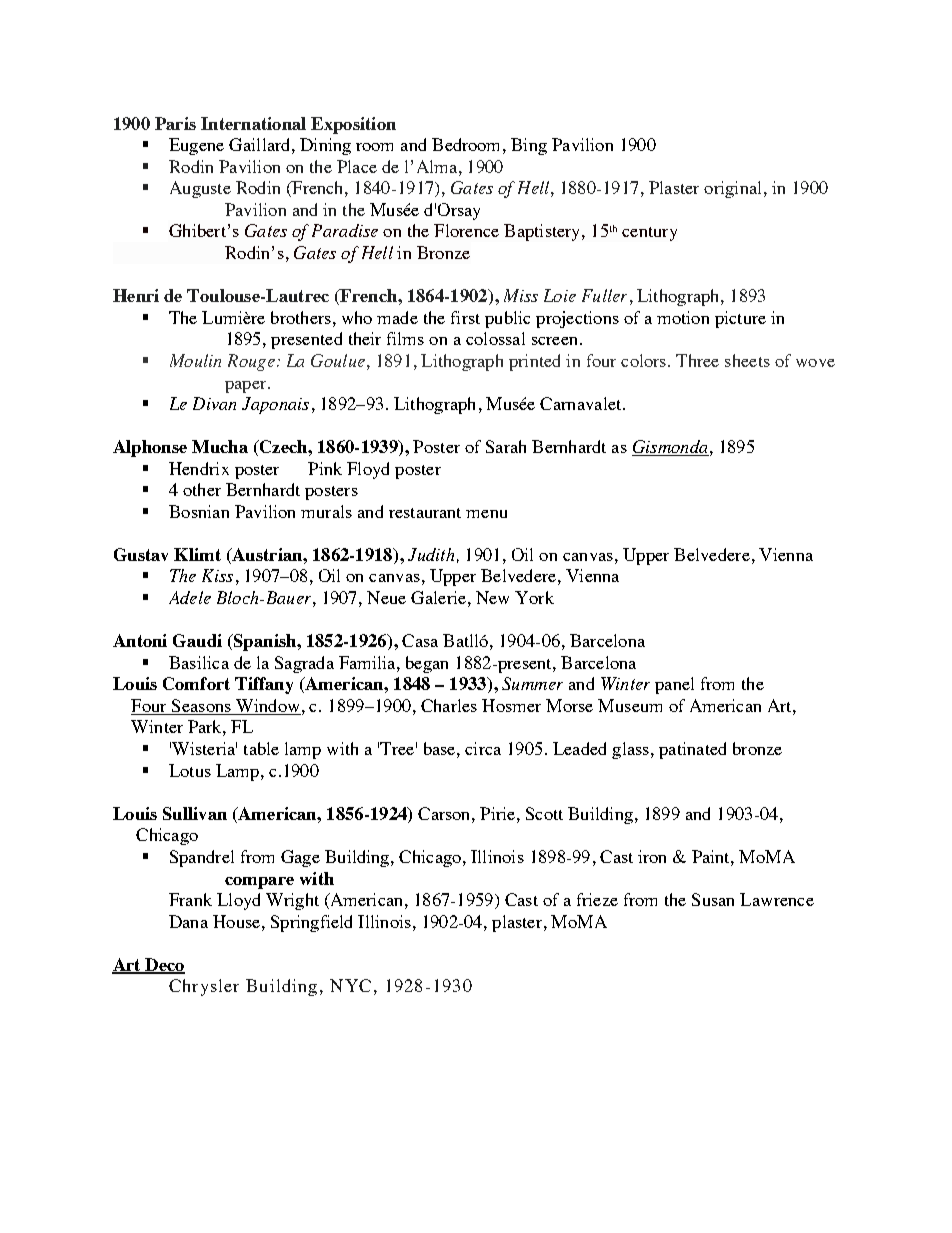 The height and width of the document is (1233, 952). I want to click on Sarah, so click(506, 446).
